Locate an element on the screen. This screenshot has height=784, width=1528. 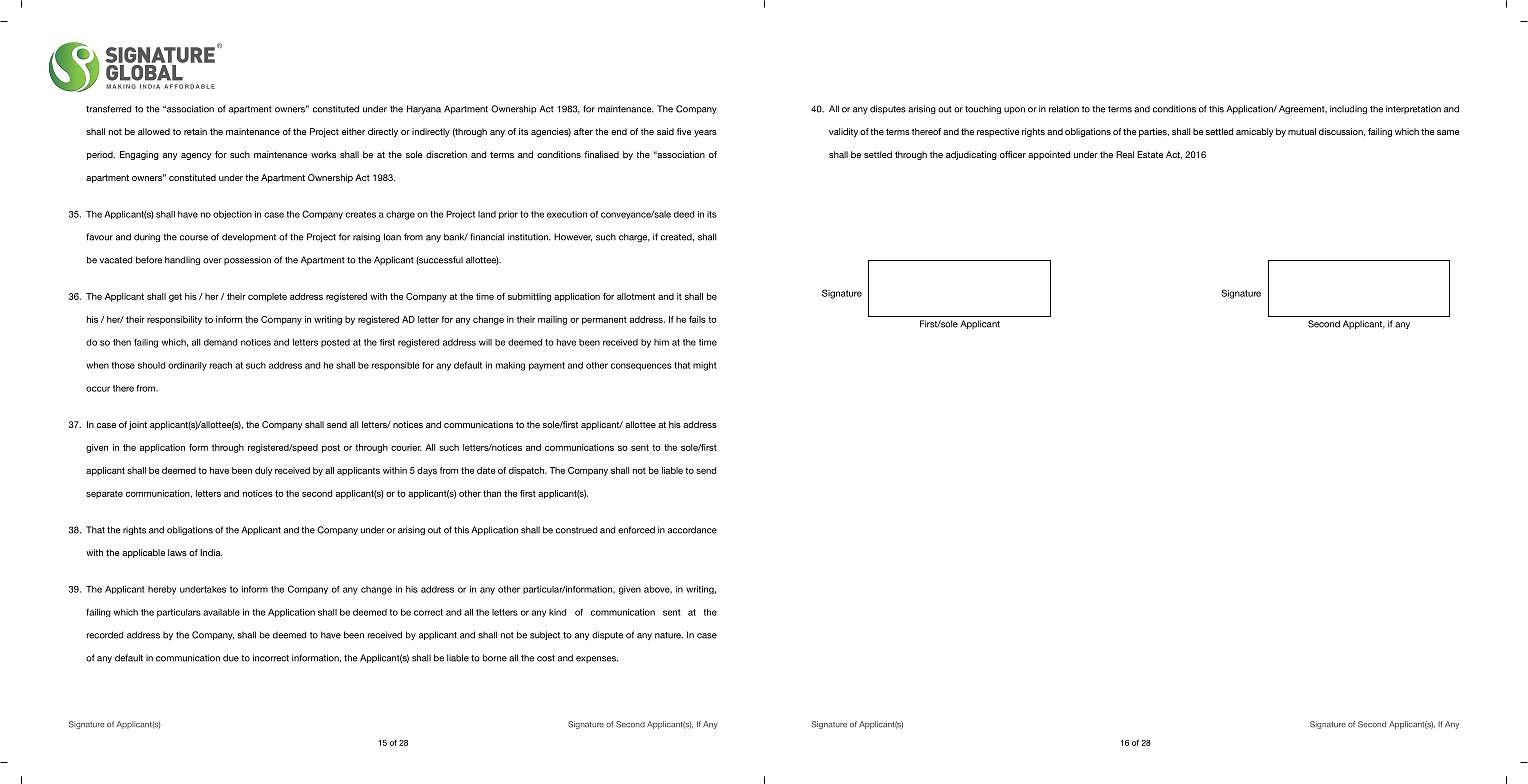
kind is located at coordinates (557, 612).
